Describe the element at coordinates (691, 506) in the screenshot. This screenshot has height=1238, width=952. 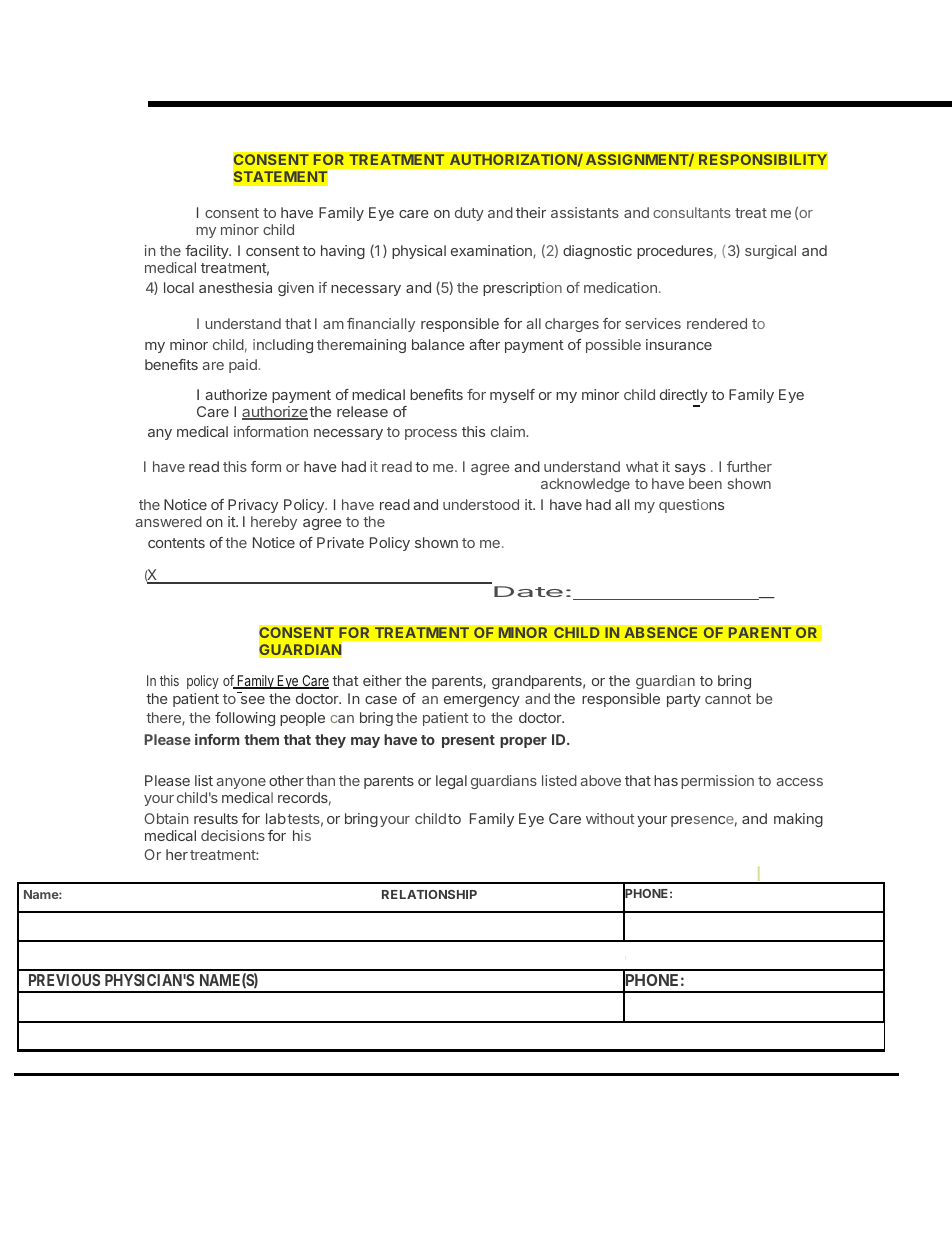
I see `questions` at that location.
